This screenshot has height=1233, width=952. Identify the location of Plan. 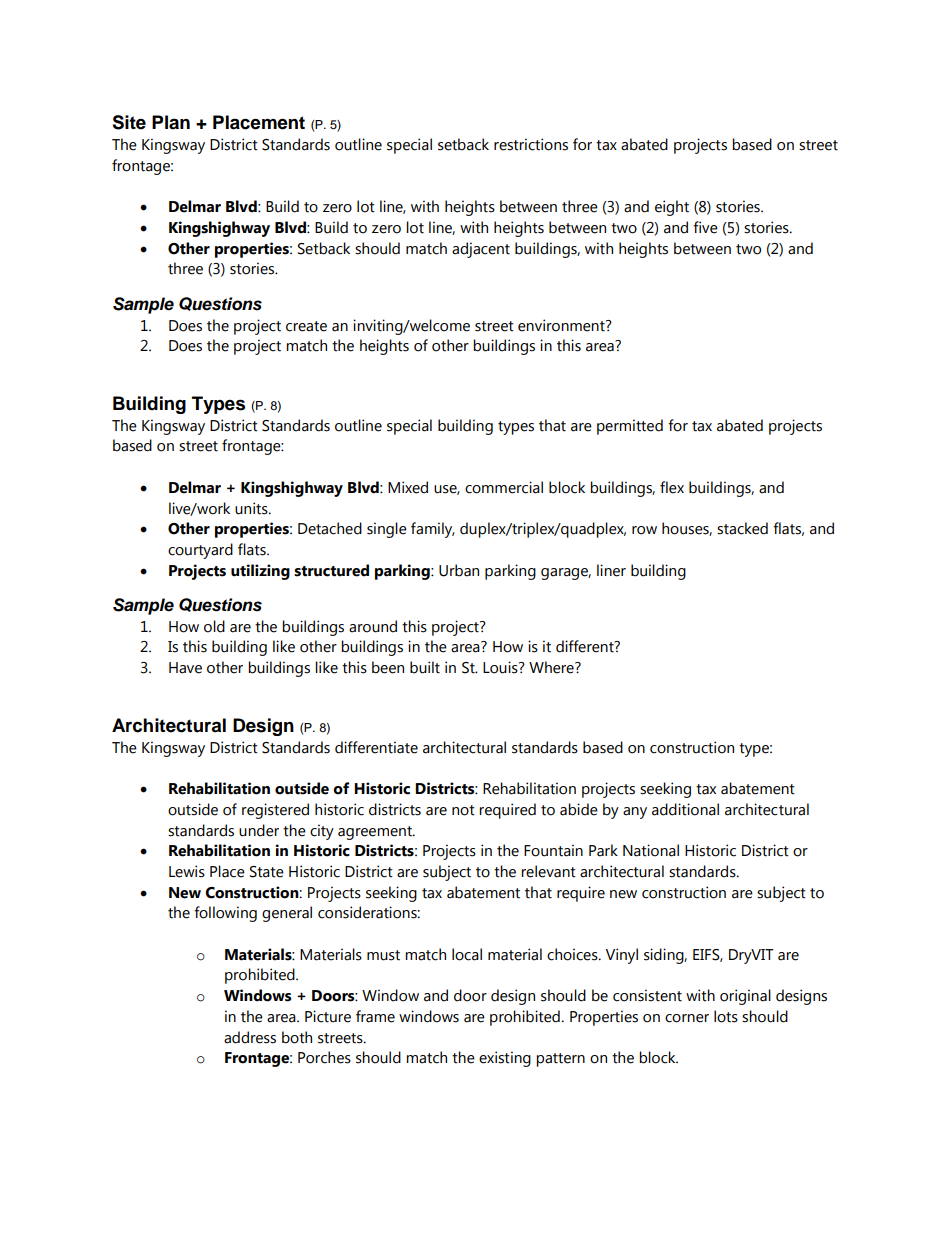
(171, 122).
